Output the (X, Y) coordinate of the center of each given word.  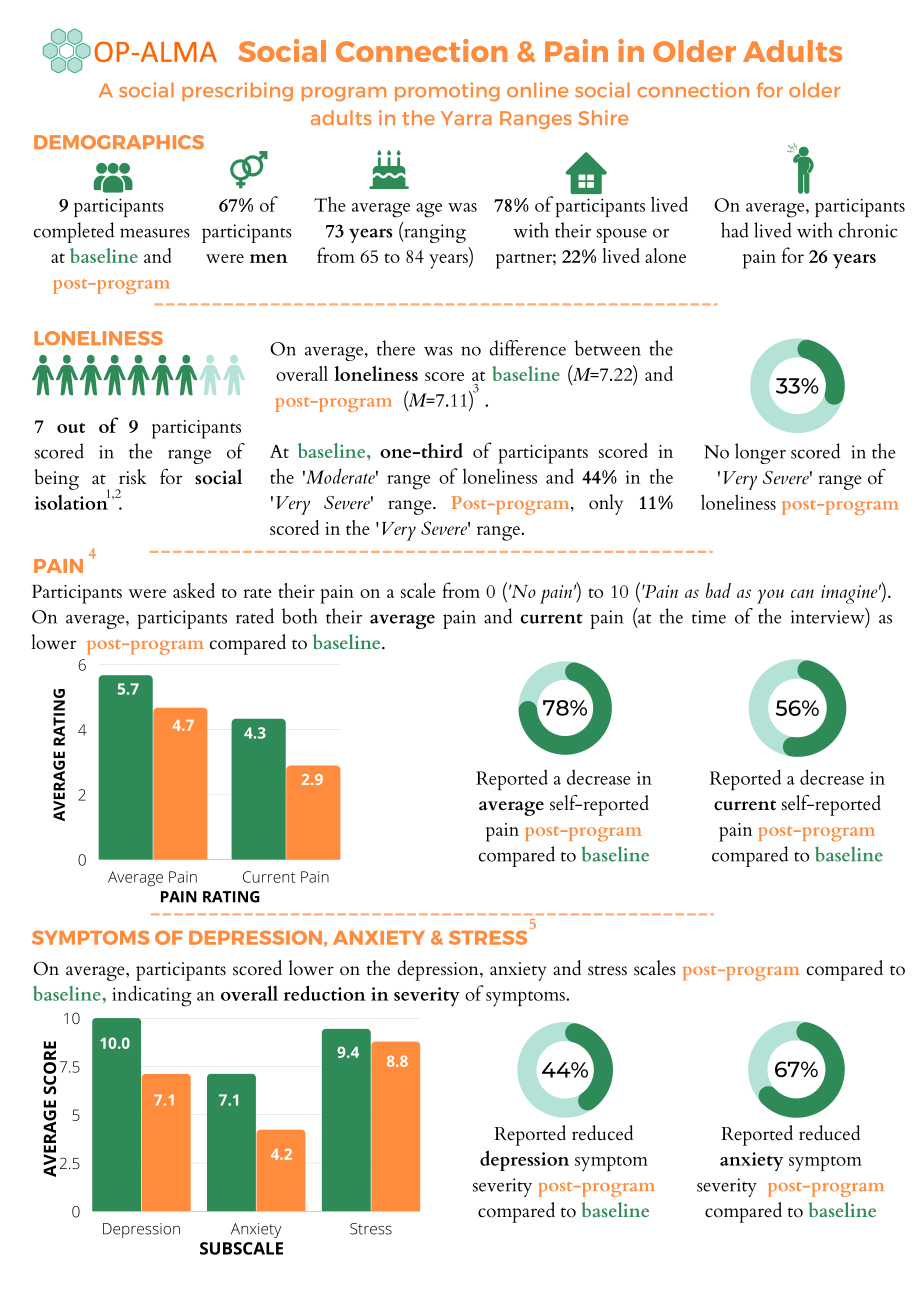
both (299, 616)
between (608, 348)
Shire (603, 117)
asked (194, 590)
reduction (325, 993)
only (606, 504)
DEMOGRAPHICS (119, 142)
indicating (152, 996)
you (770, 596)
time (709, 617)
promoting (447, 91)
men (269, 258)
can (802, 593)
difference (527, 348)
